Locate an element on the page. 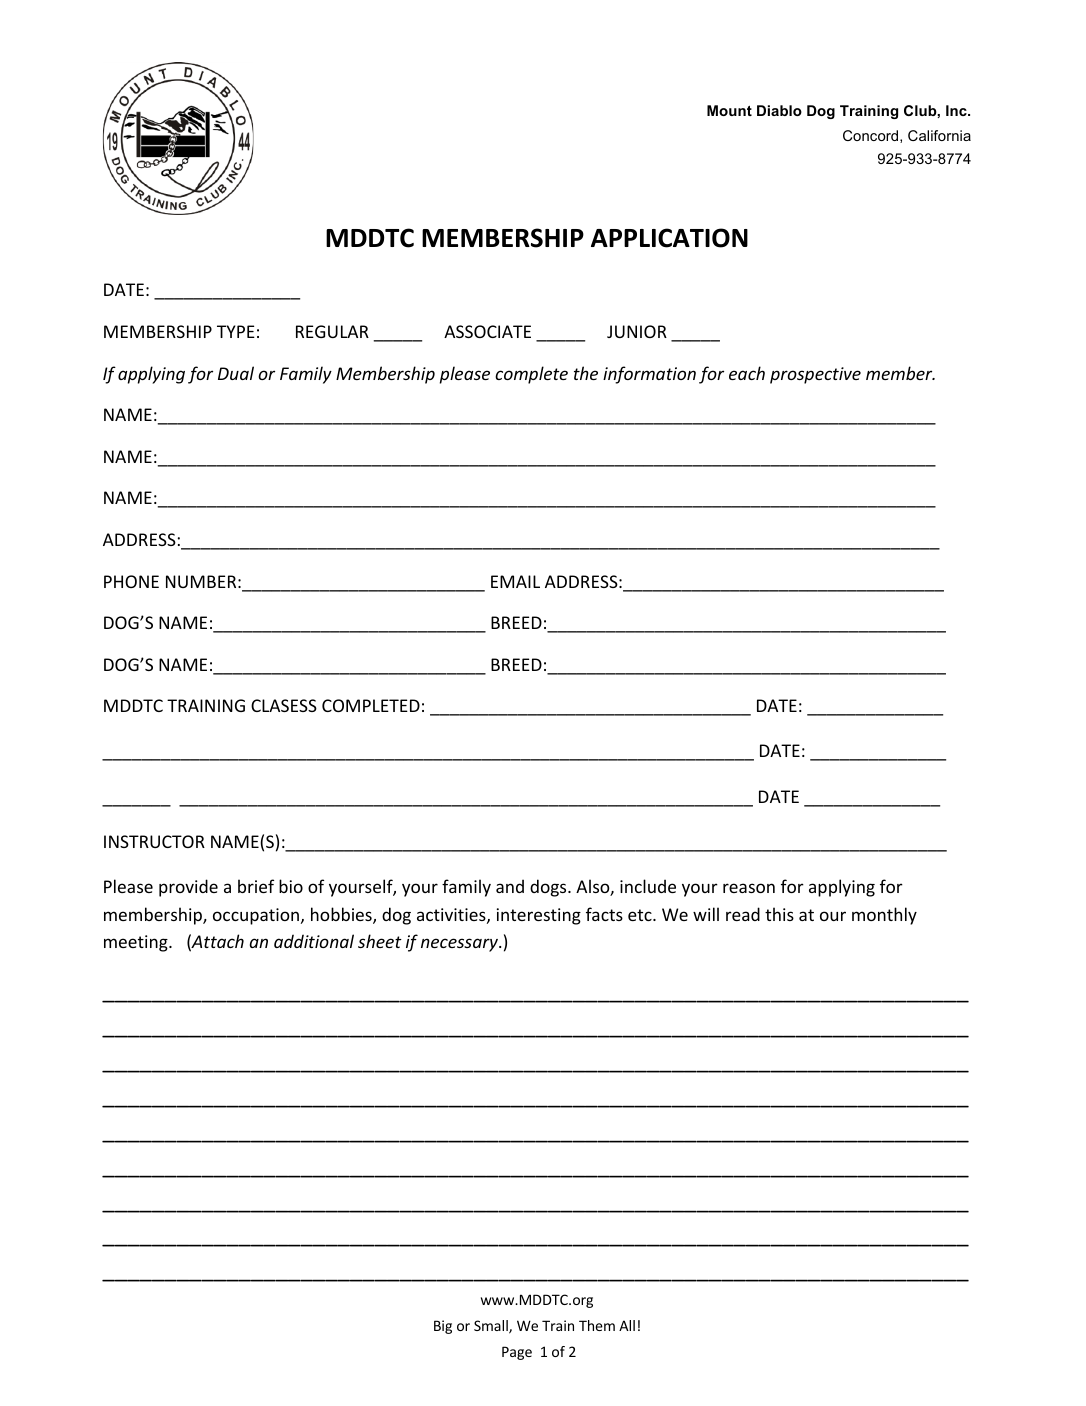 This page has height=1406, width=1086. APPLICATION is located at coordinates (669, 238).
